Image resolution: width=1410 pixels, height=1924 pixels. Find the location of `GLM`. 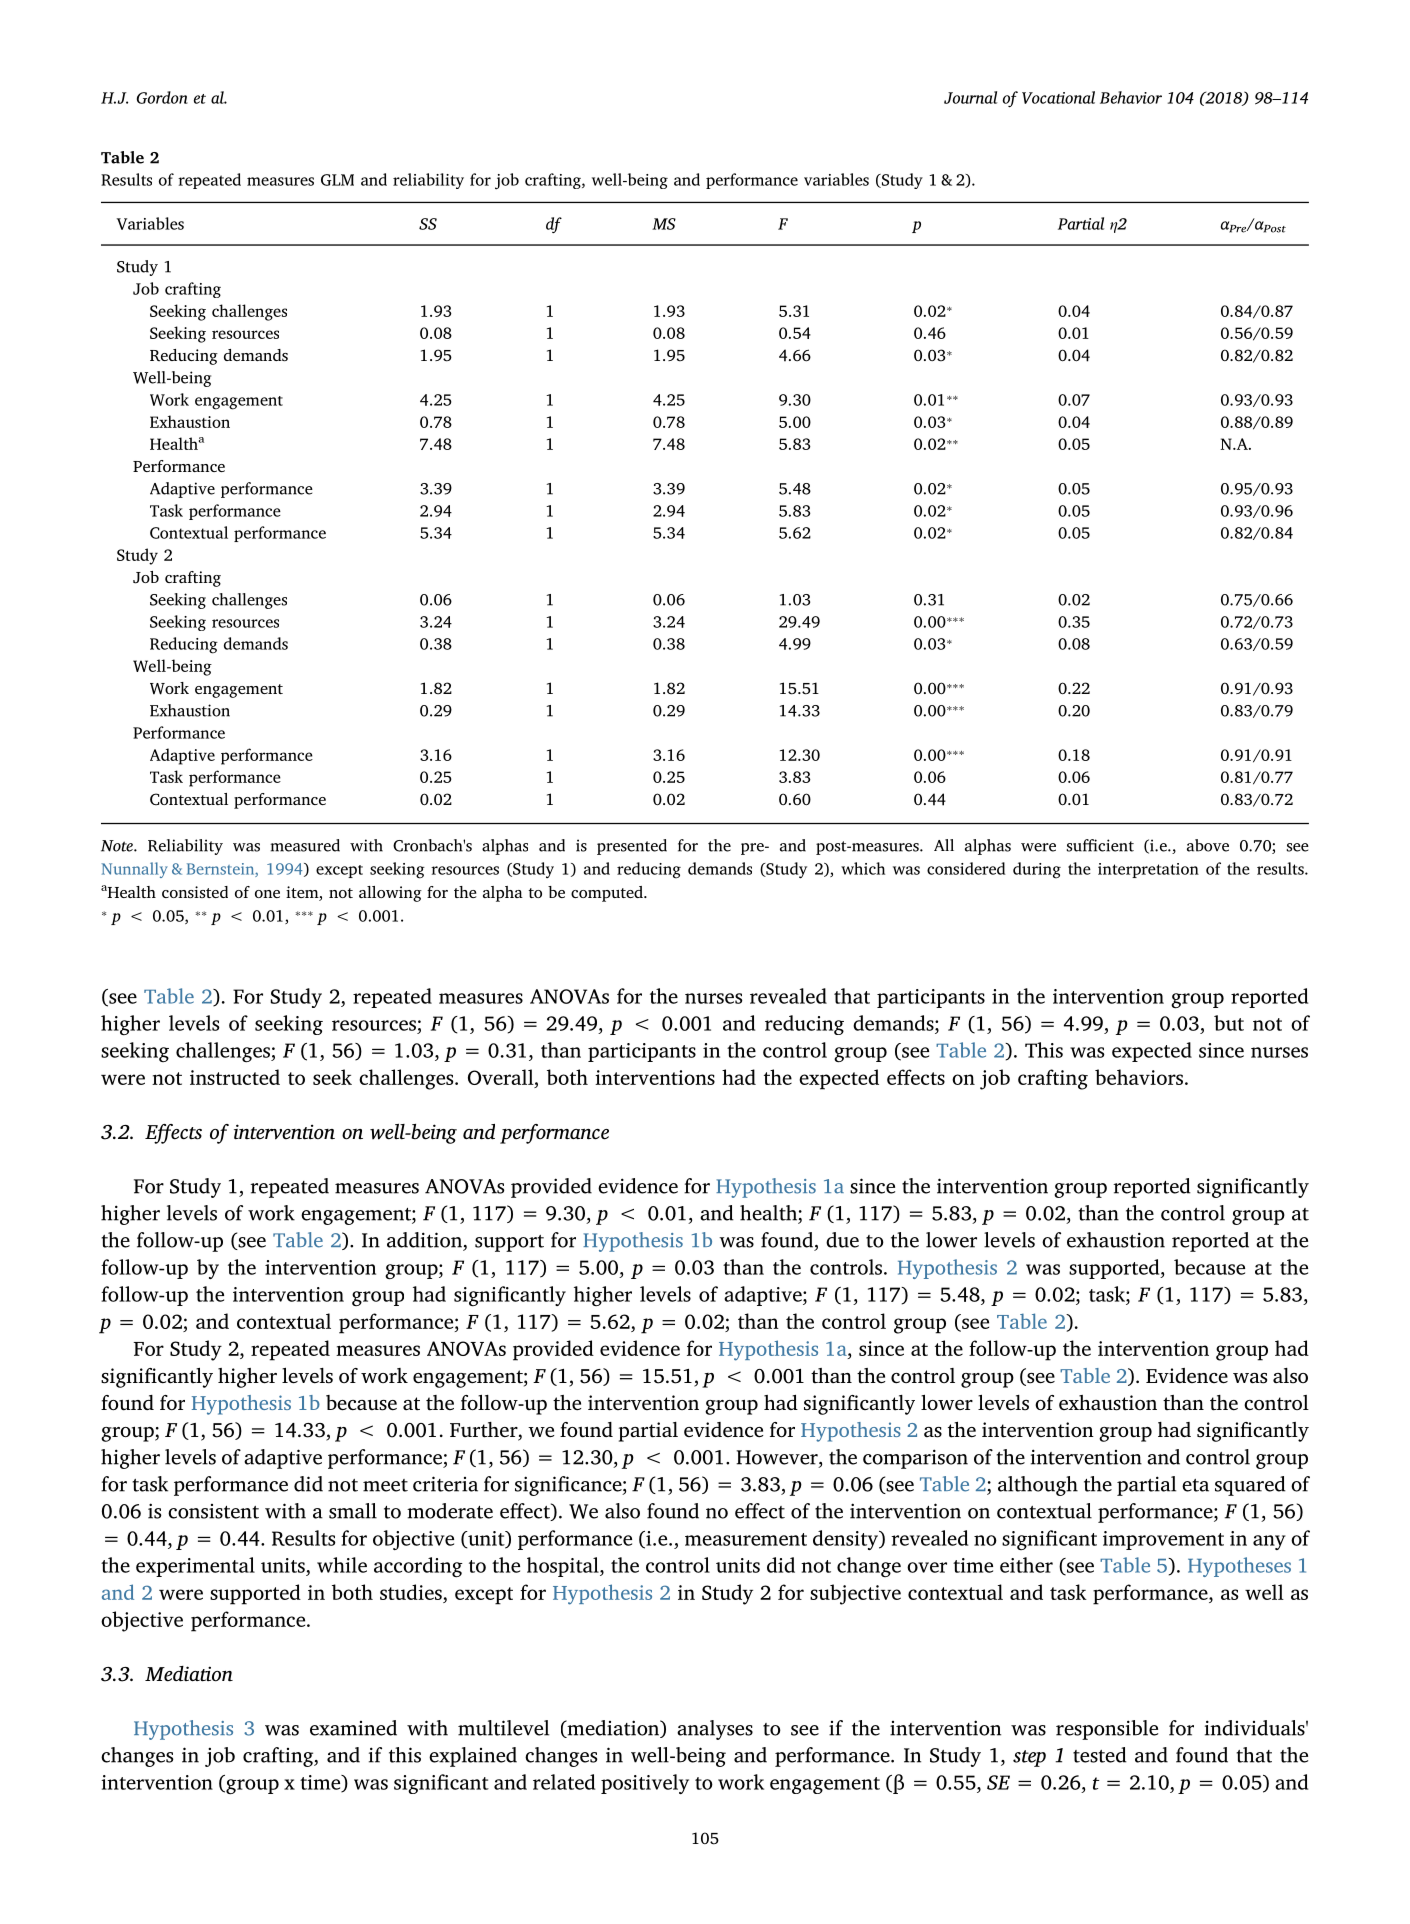

GLM is located at coordinates (337, 180).
